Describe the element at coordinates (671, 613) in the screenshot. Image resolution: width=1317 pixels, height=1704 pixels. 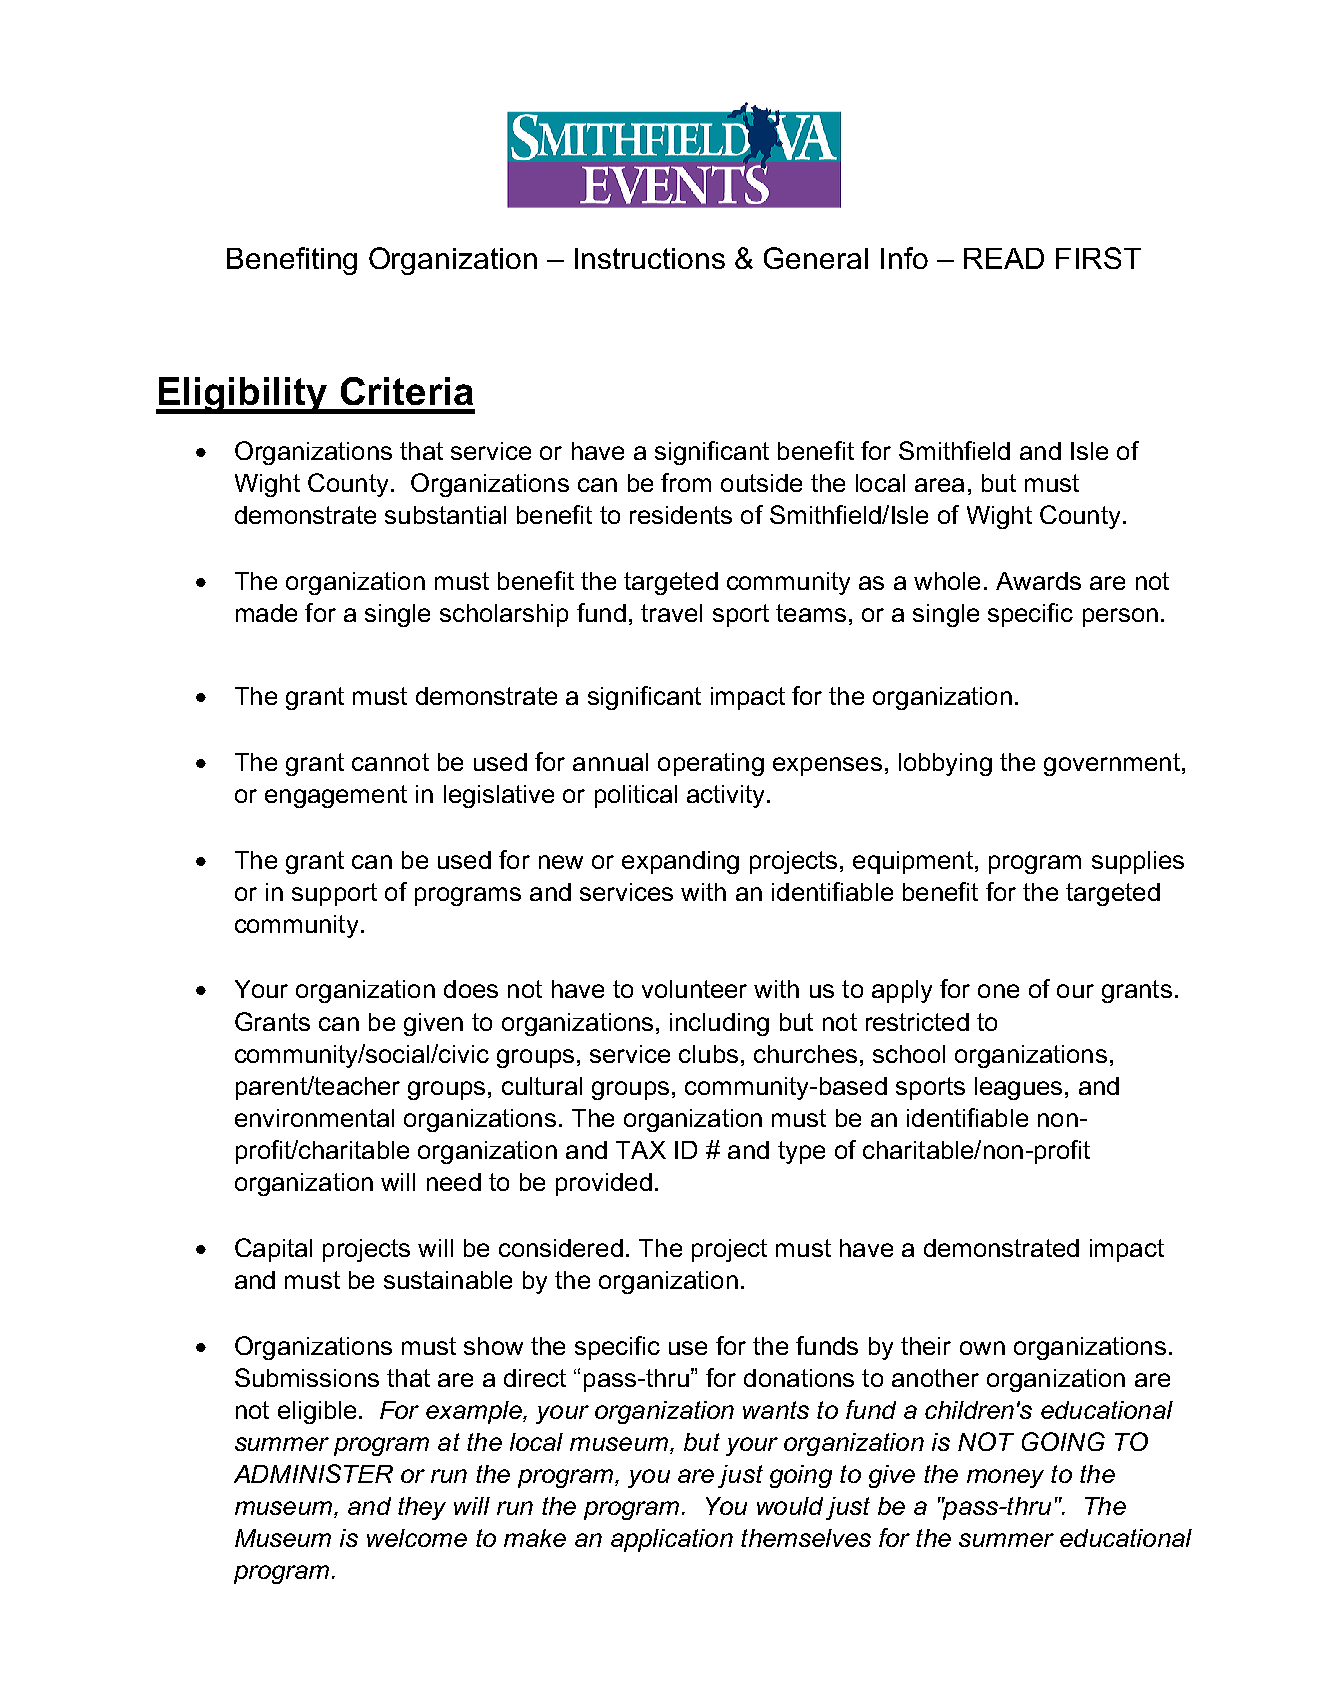
I see `travel` at that location.
